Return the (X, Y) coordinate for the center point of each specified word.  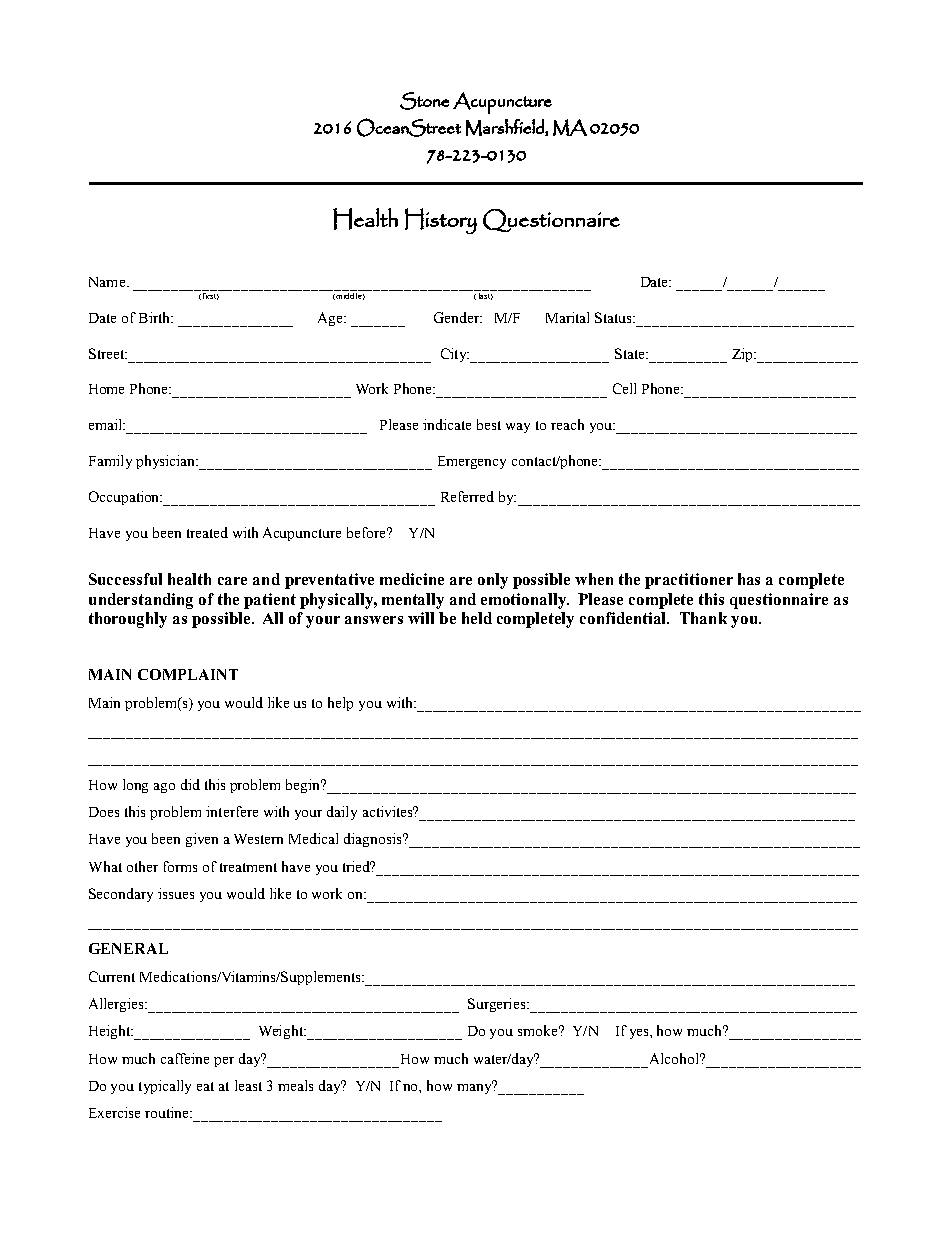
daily (342, 813)
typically (165, 1087)
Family (110, 462)
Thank (703, 618)
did (190, 784)
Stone (424, 101)
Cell (624, 388)
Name (107, 282)
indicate (447, 424)
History (441, 221)
